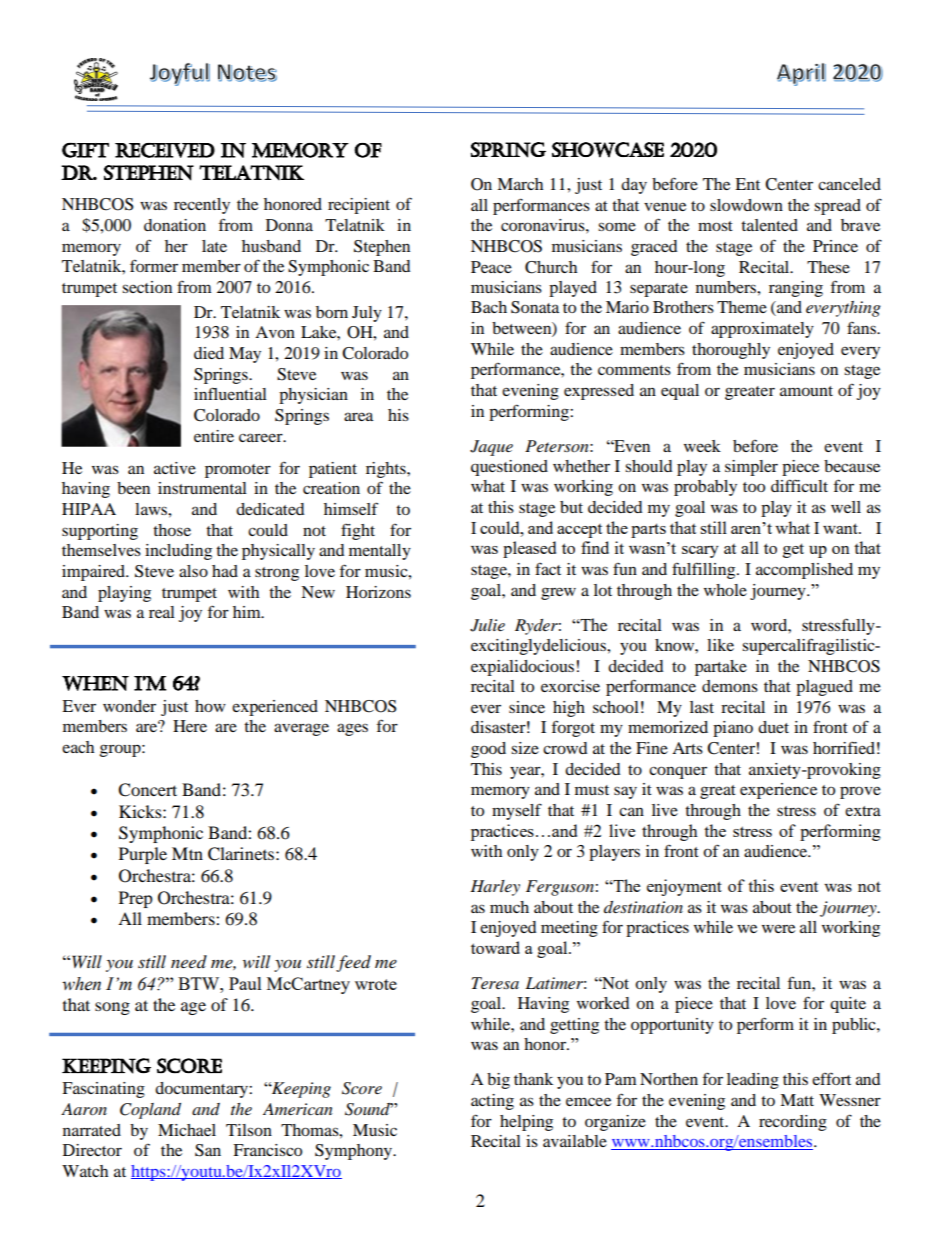 Image resolution: width=952 pixels, height=1233 pixels. Describe the element at coordinates (517, 811) in the screenshot. I see `myself` at that location.
